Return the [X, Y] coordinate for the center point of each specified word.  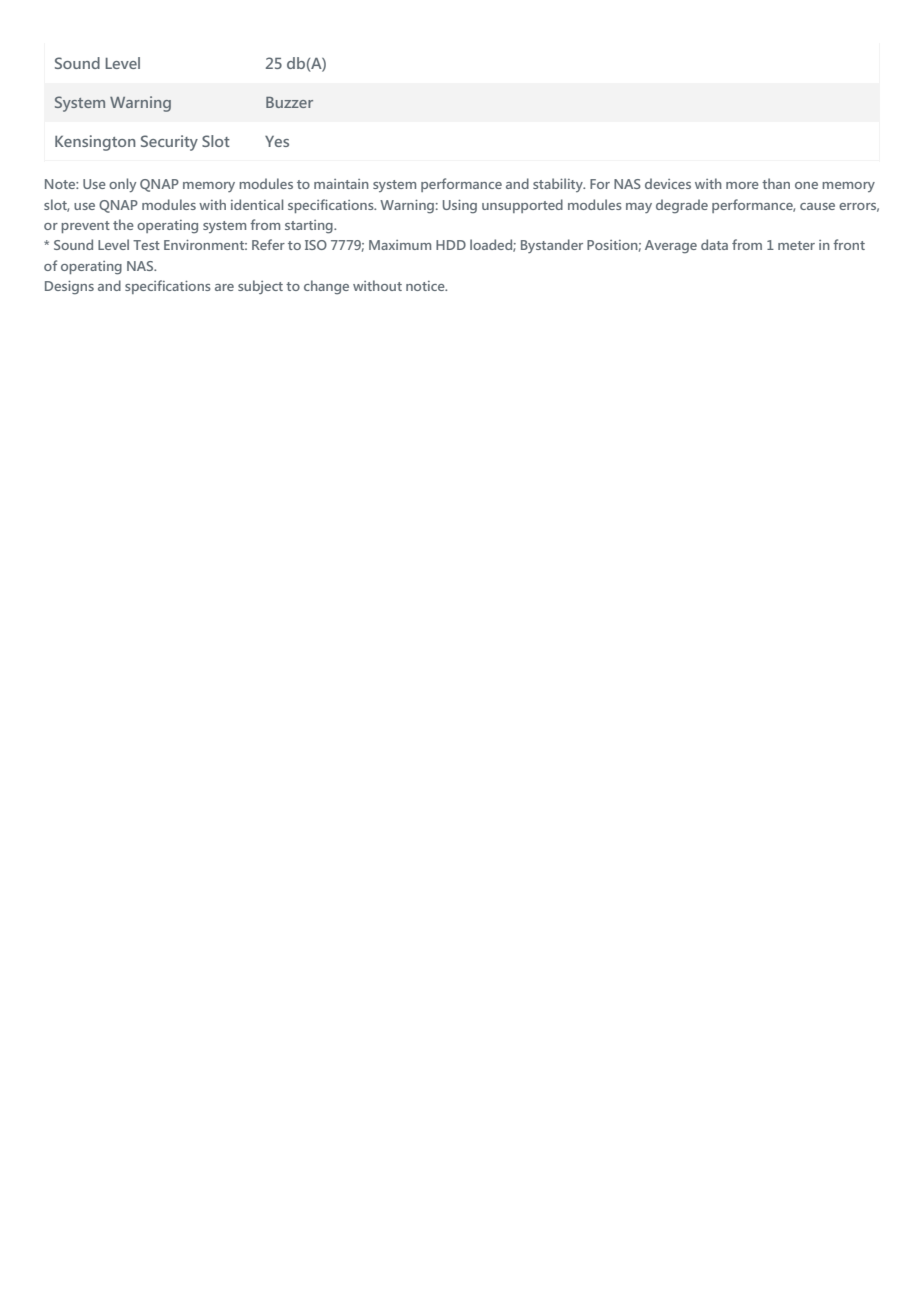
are [224, 287]
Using [460, 207]
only [122, 185]
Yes [277, 141]
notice [426, 286]
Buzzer [289, 102]
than [776, 183]
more [742, 185]
